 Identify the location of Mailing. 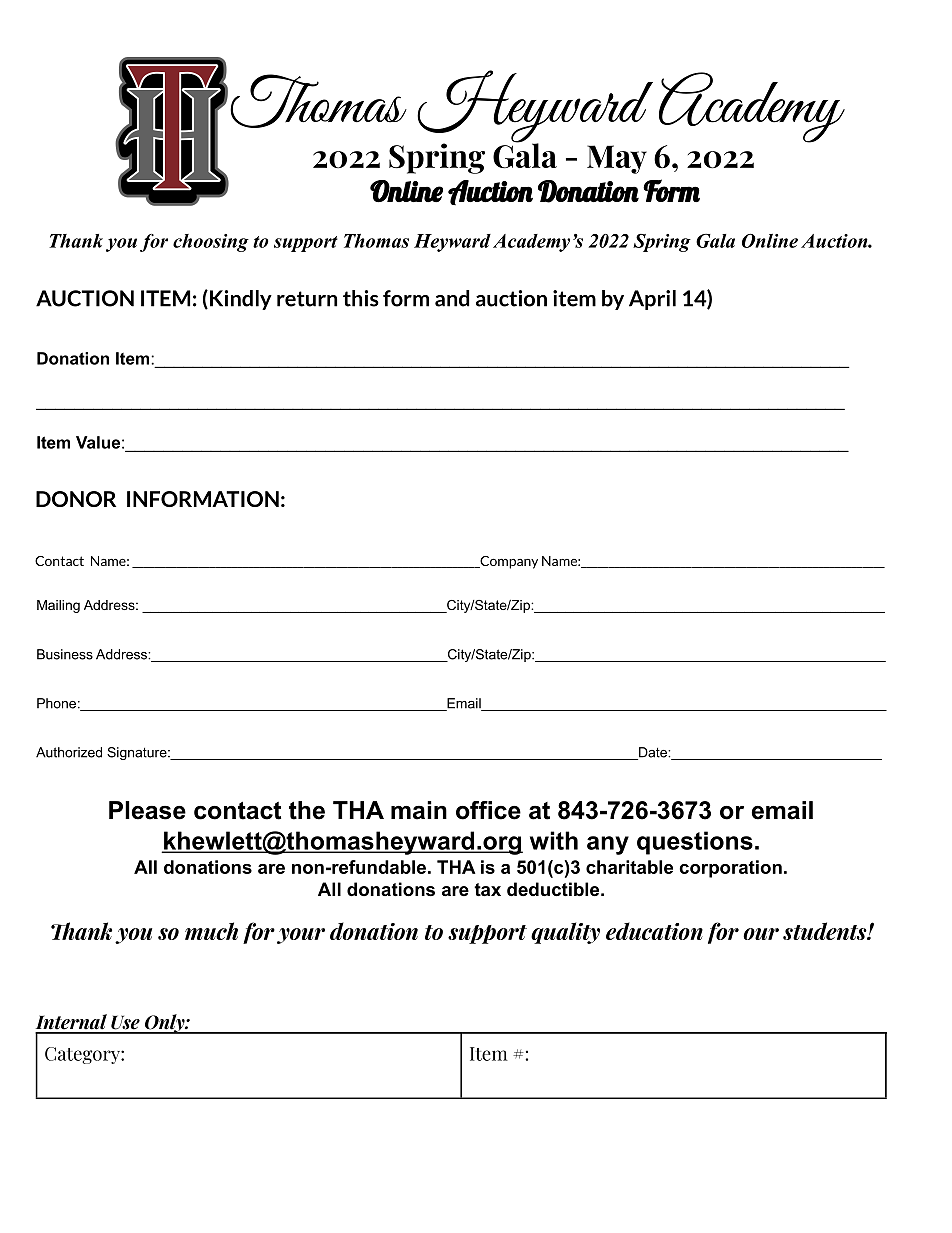
(58, 606).
